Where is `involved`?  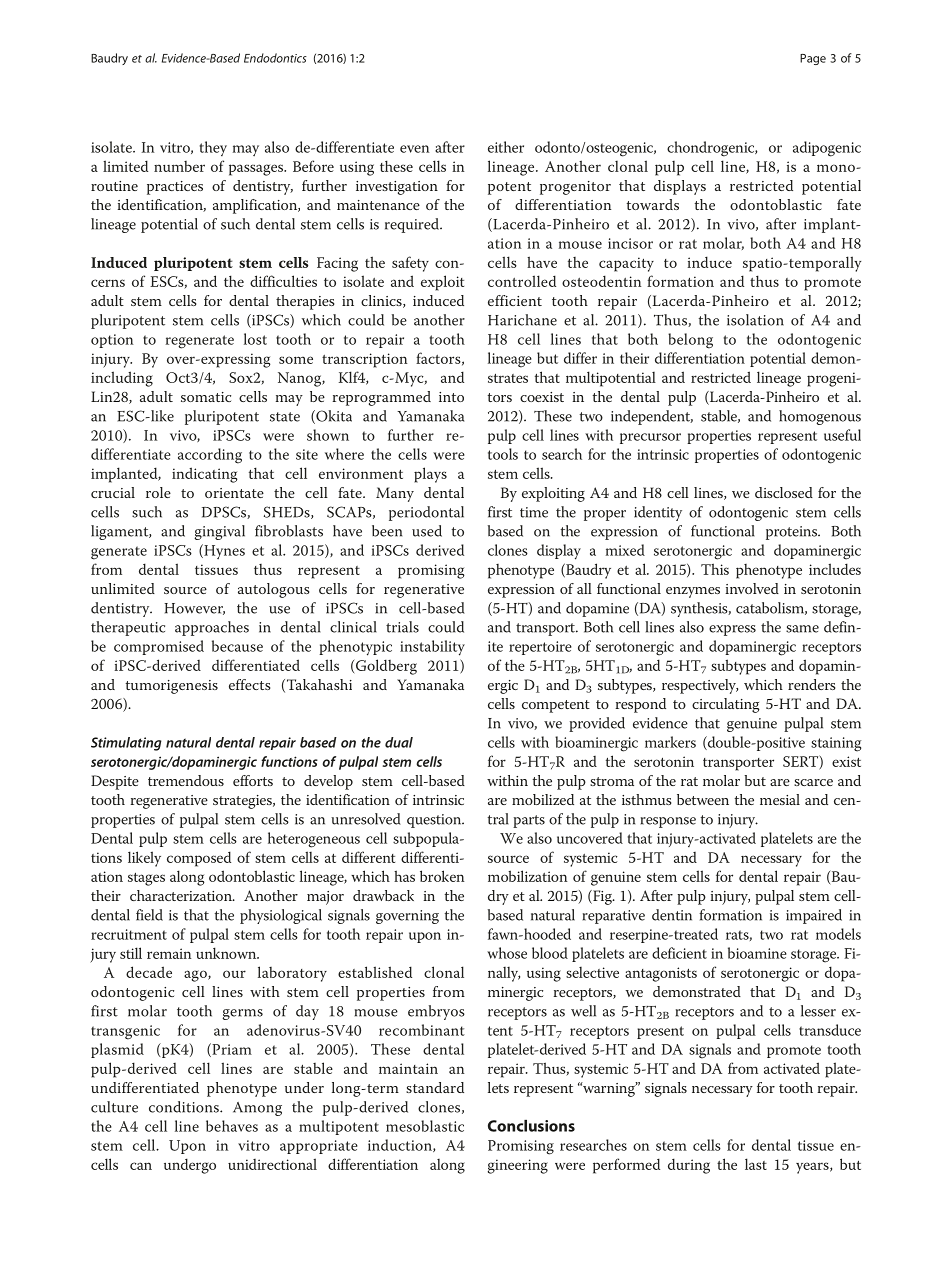
involved is located at coordinates (752, 588).
